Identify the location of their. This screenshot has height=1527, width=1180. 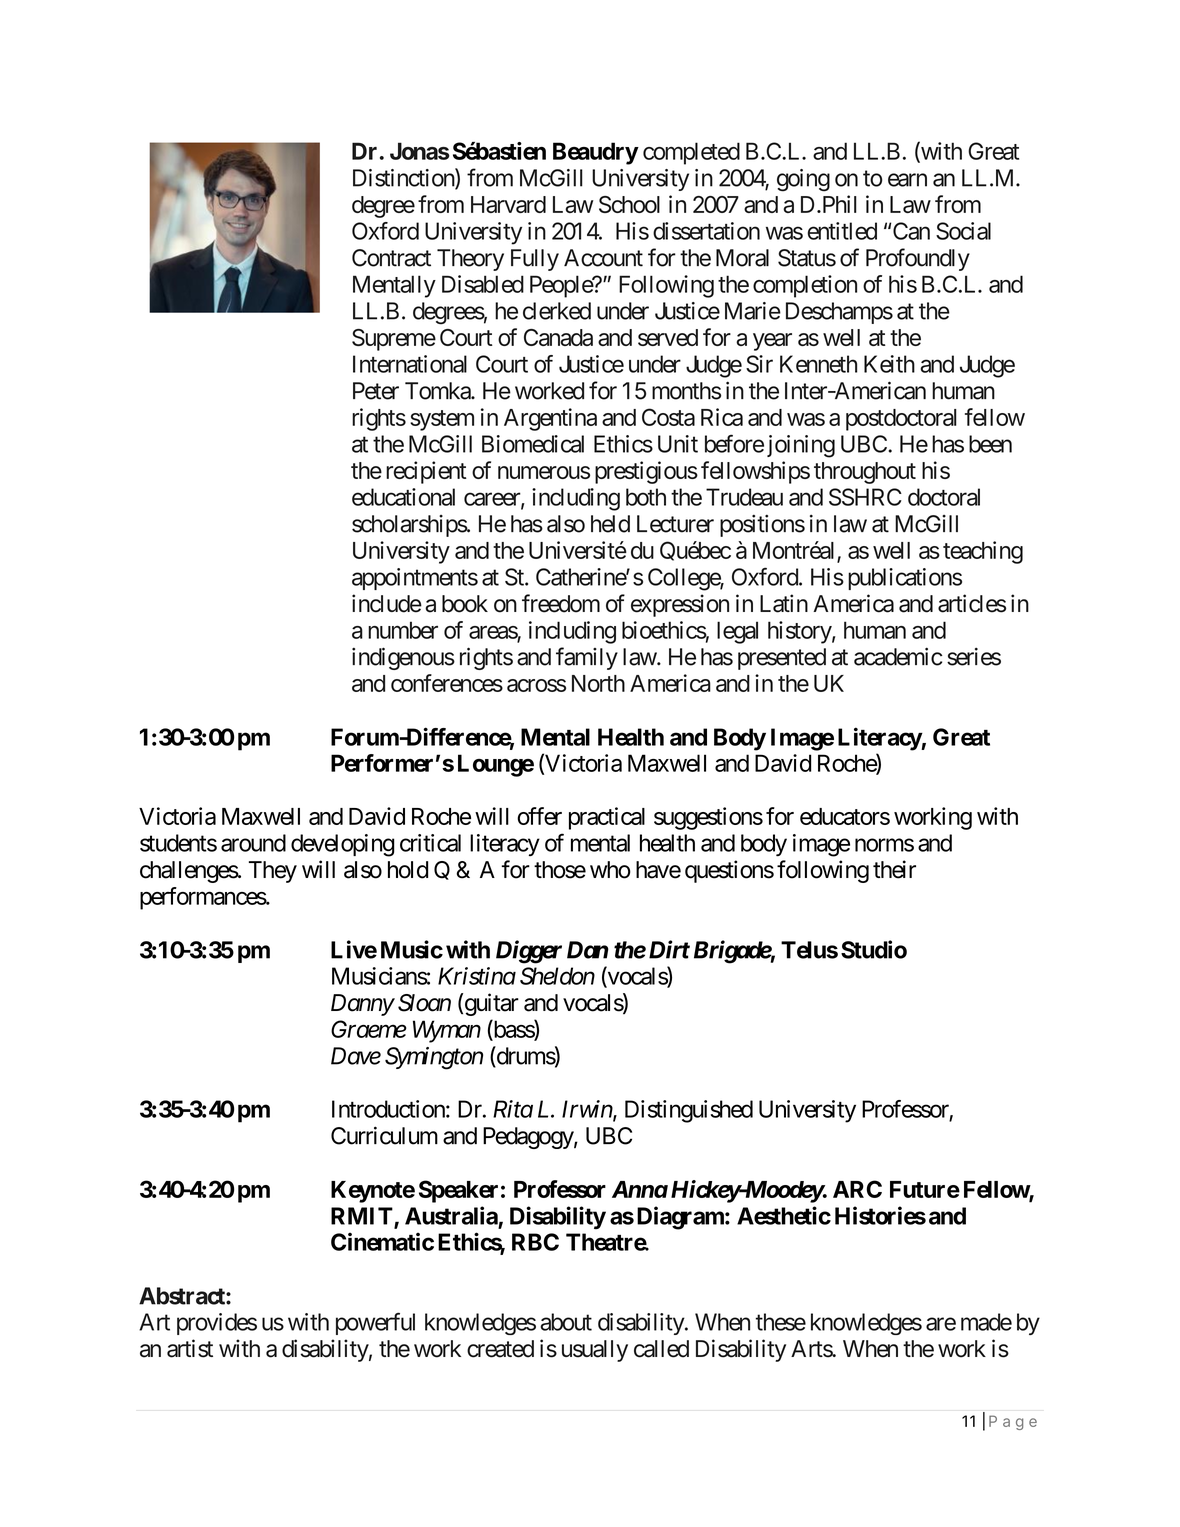
(894, 869).
